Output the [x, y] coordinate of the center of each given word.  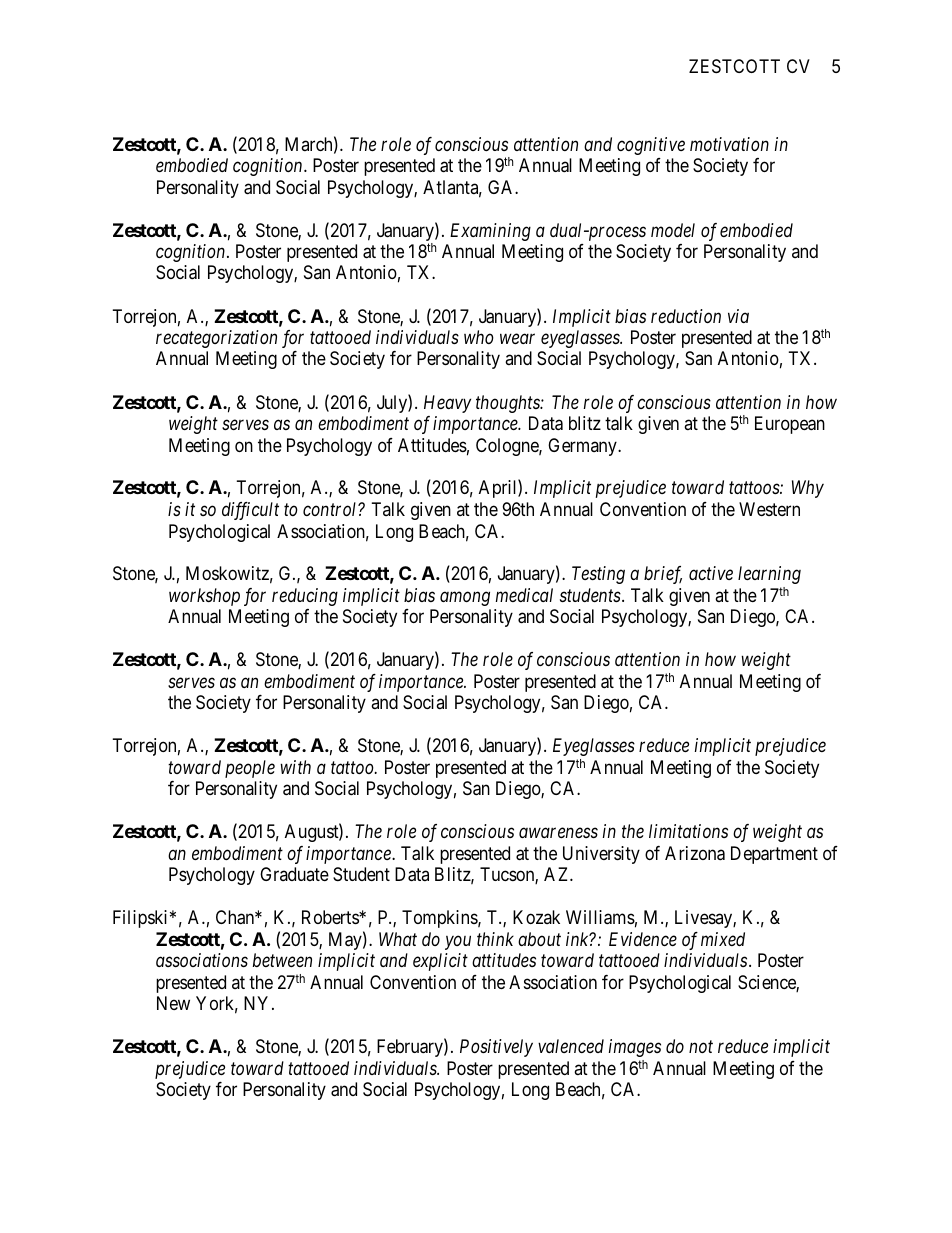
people [250, 769]
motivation [729, 144]
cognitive [651, 146]
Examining [490, 232]
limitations [688, 831]
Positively [496, 1048]
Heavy [447, 404]
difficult [250, 511]
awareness [558, 833]
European [790, 425]
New [173, 1003]
